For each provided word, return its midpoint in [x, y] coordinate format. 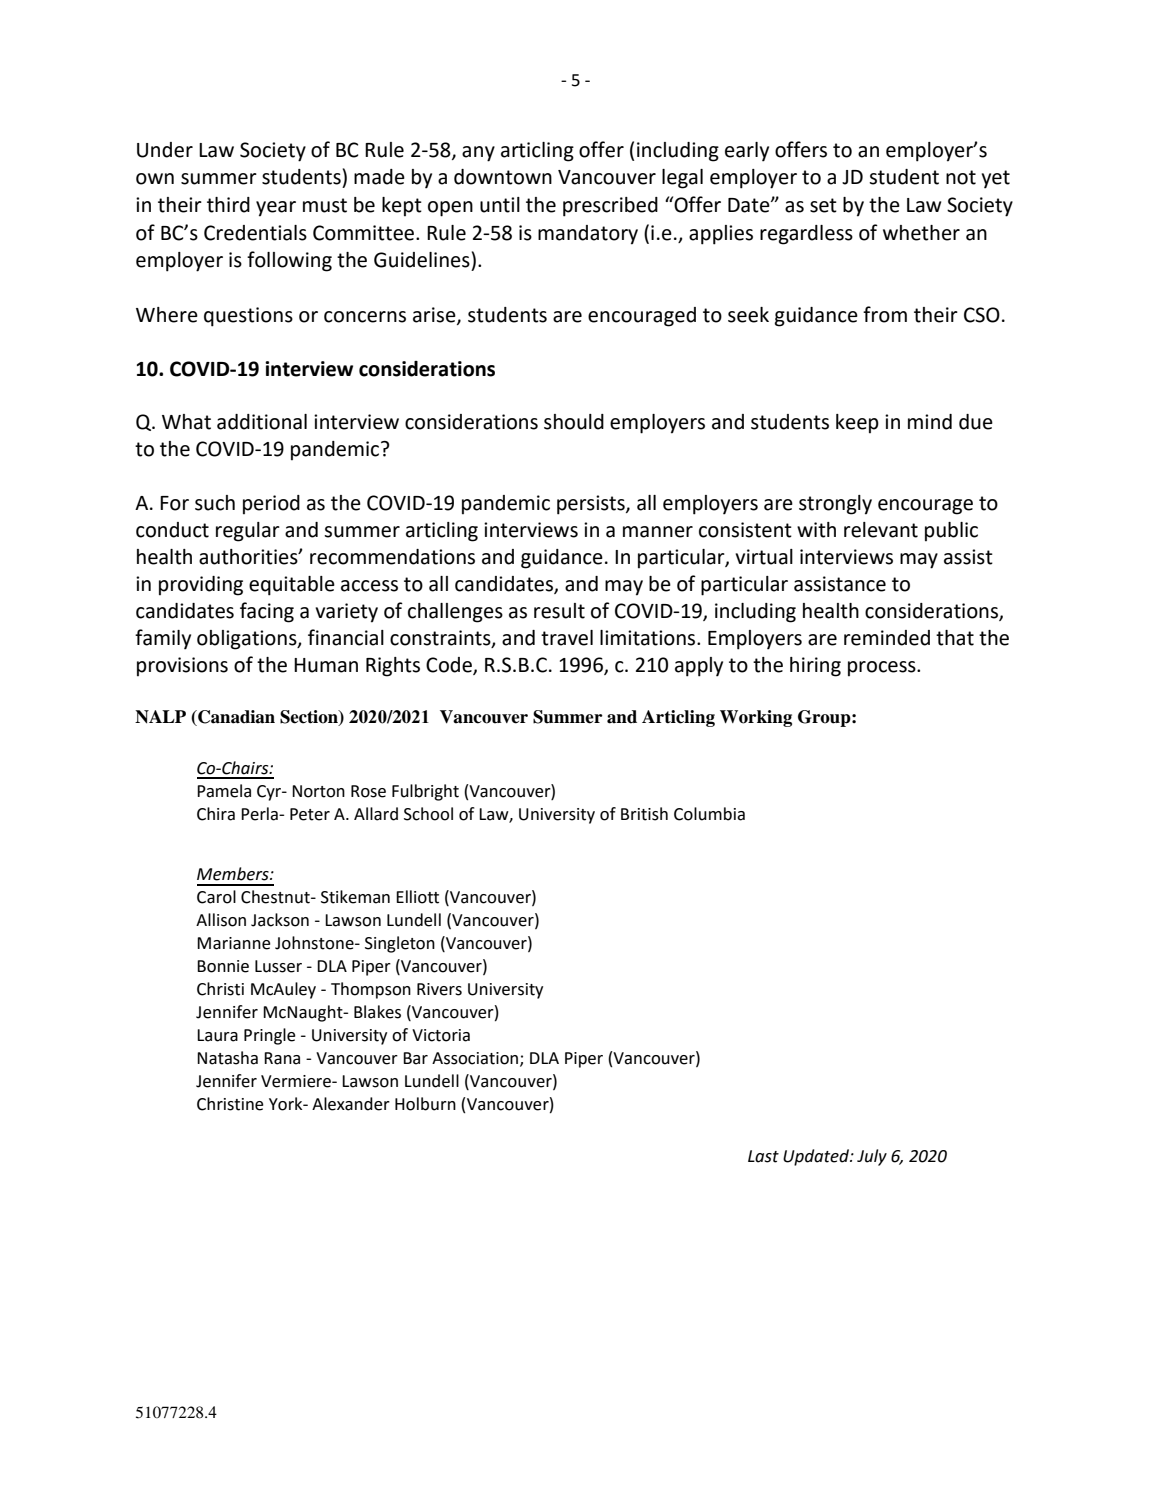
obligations [248, 640]
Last [763, 1156]
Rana [282, 1058]
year [276, 209]
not [961, 177]
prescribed [610, 207]
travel [567, 638]
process [883, 669]
